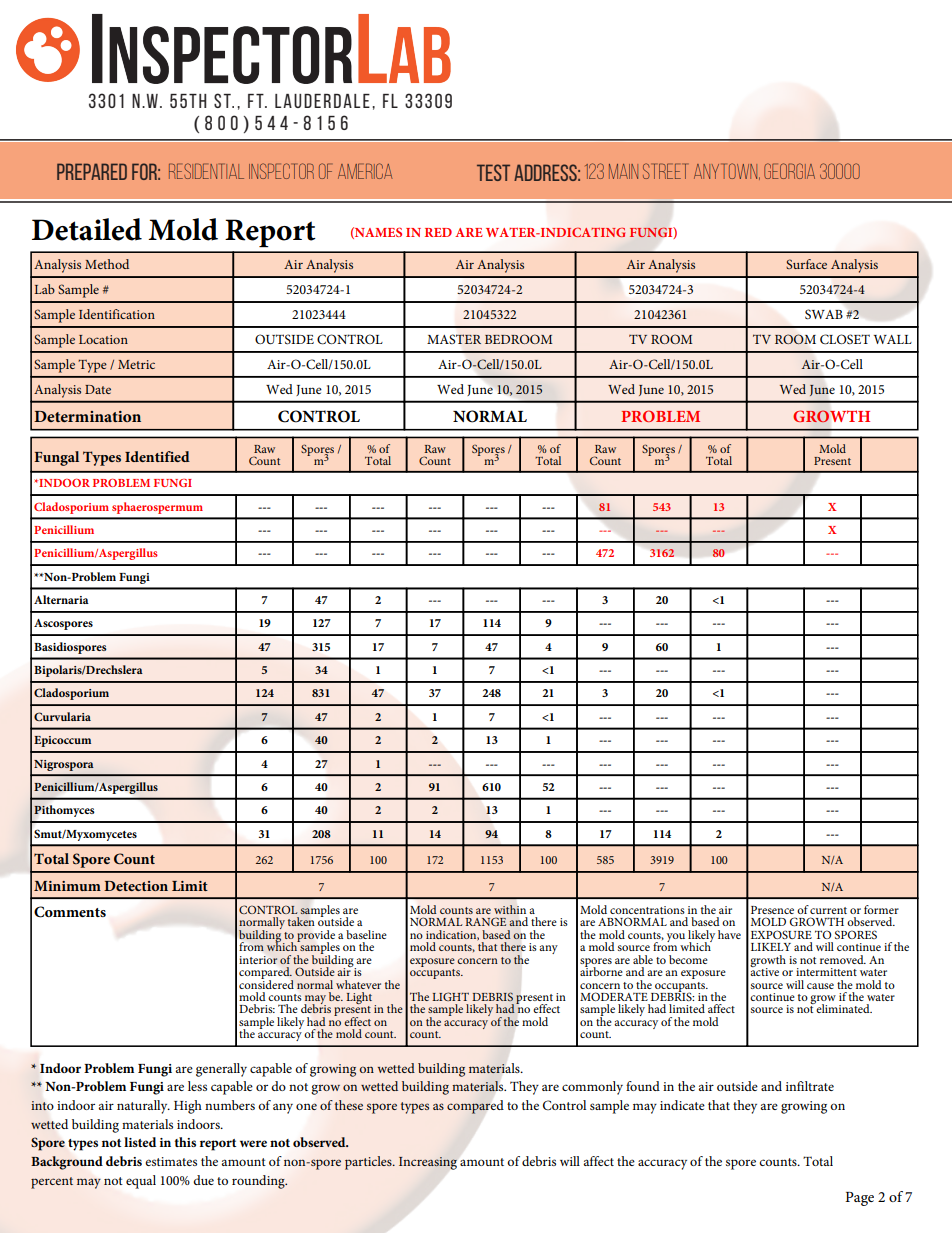  I want to click on Presence, so click(772, 910).
